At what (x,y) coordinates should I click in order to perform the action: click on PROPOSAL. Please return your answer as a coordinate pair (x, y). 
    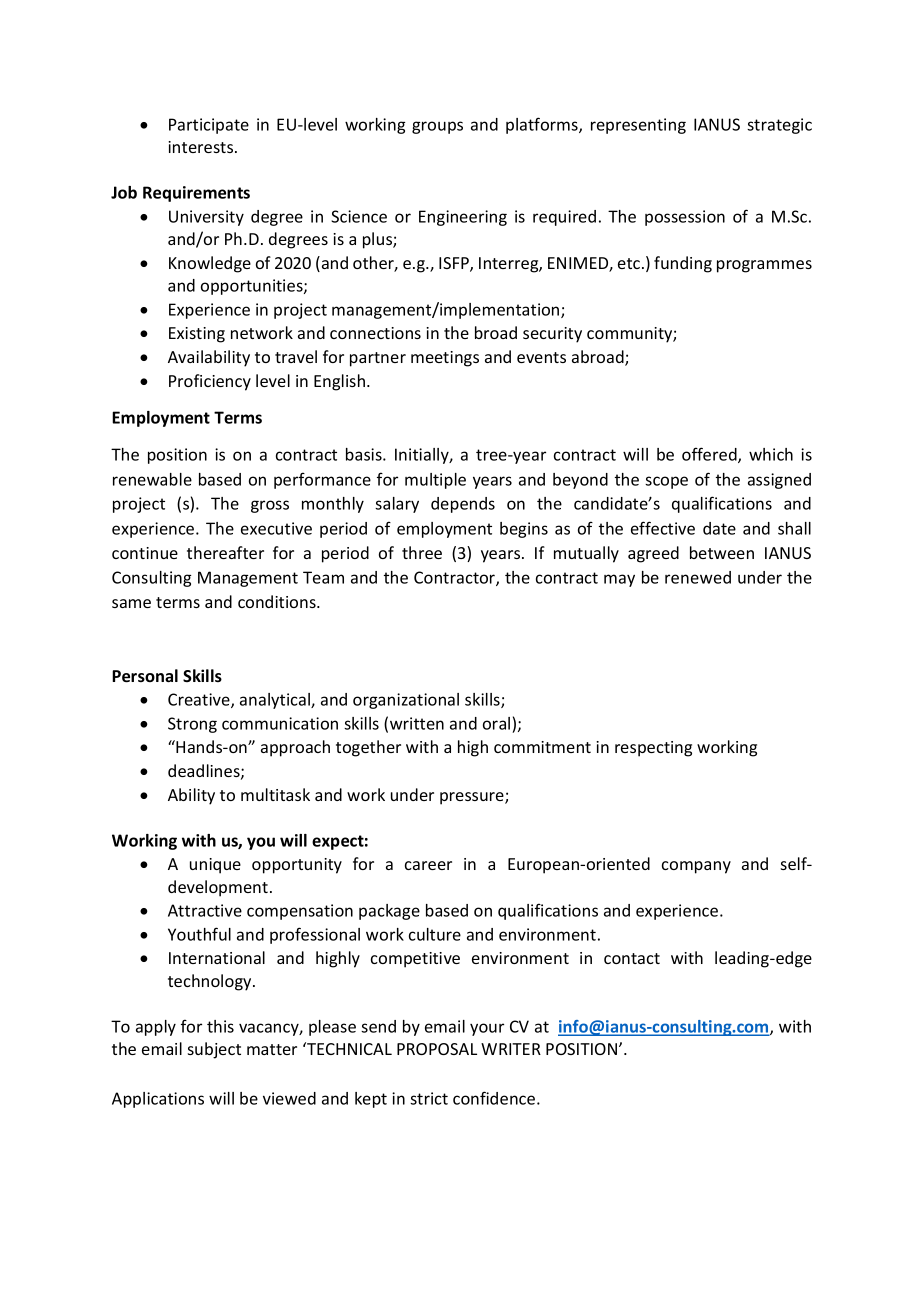
    Looking at the image, I should click on (437, 1049).
